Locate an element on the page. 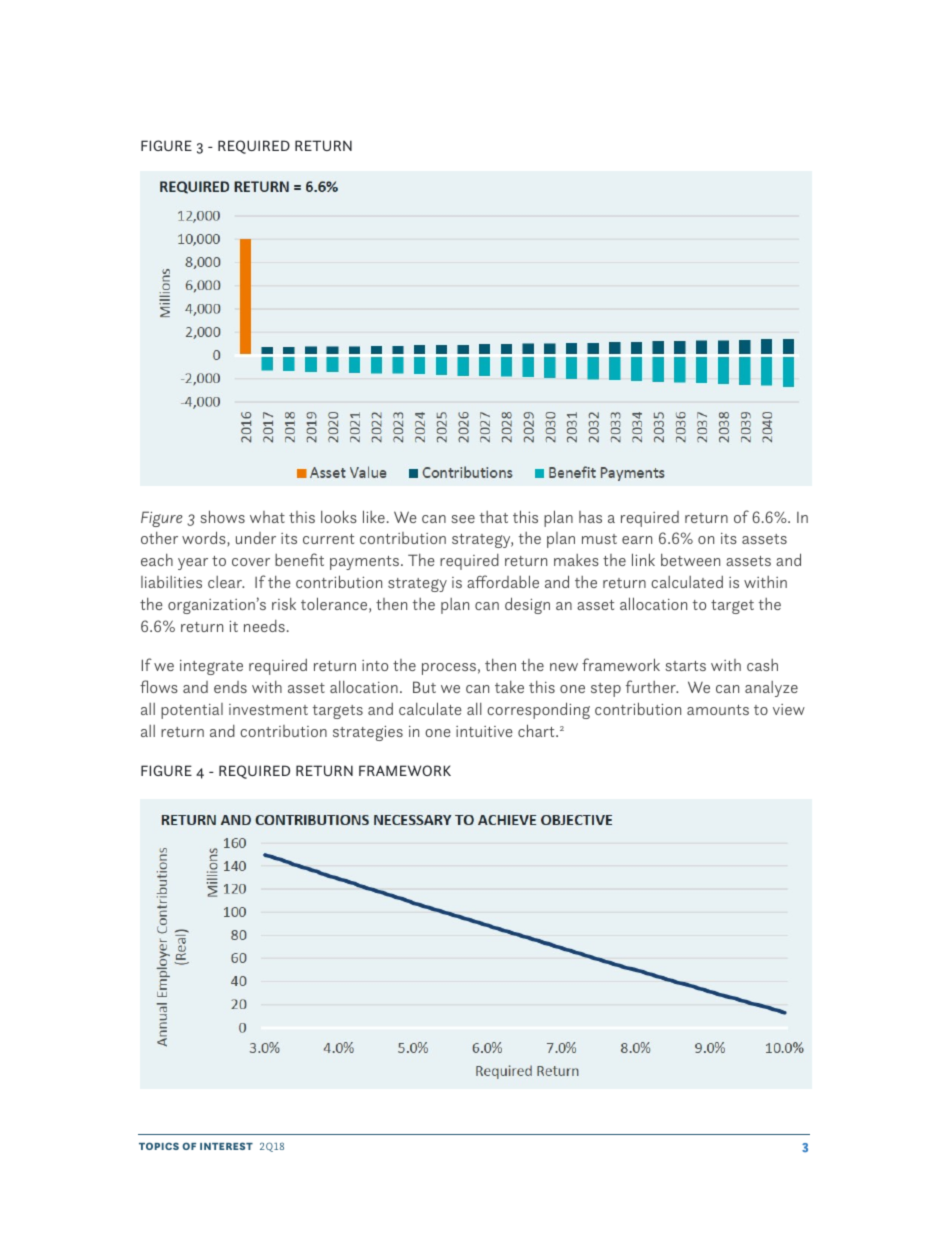 The image size is (952, 1233). view is located at coordinates (789, 709).
